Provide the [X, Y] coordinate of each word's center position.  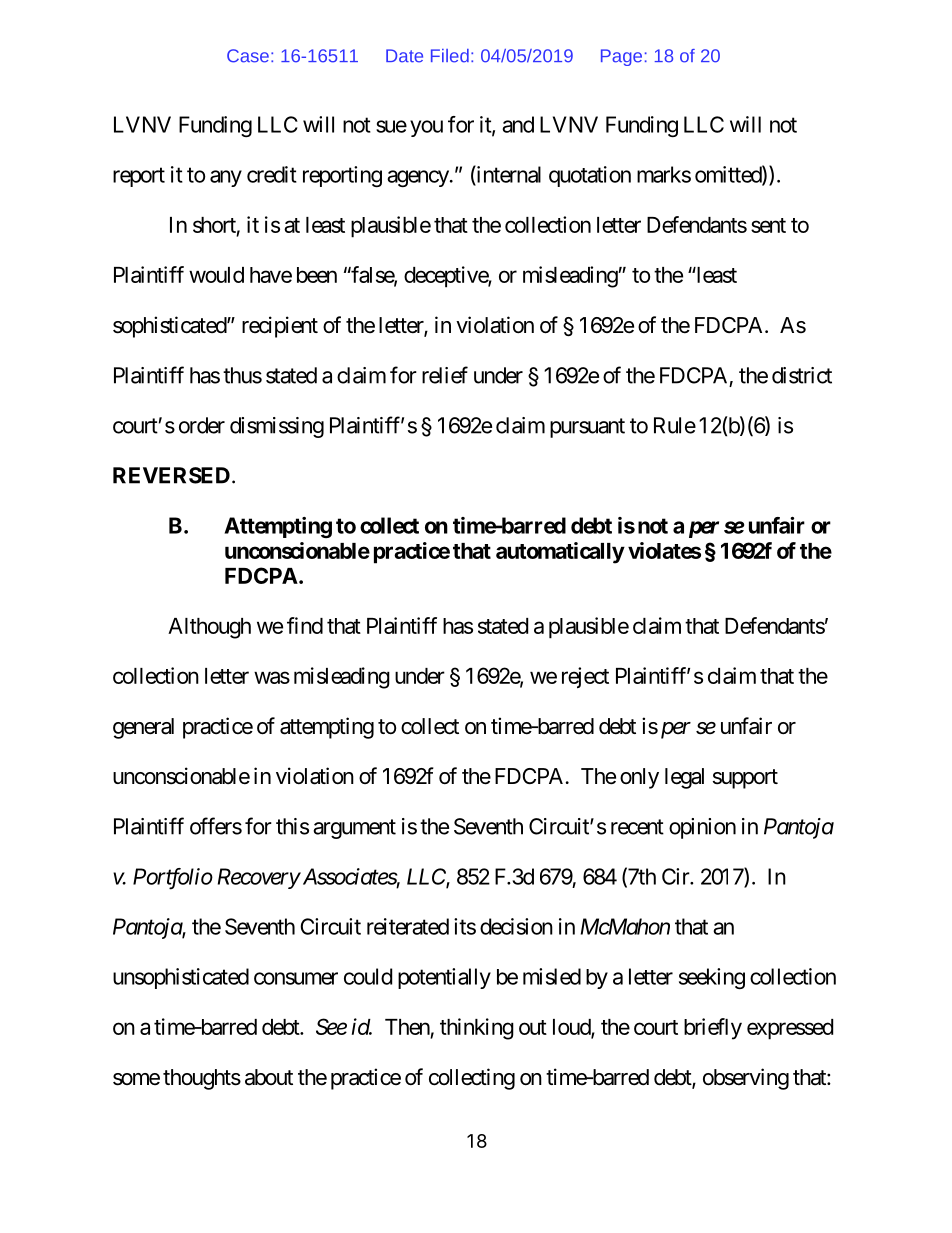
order [202, 425]
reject [585, 677]
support [745, 779]
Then [407, 1027]
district [802, 375]
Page [621, 57]
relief [445, 375]
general [143, 728]
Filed [450, 56]
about [269, 1077]
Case [248, 56]
